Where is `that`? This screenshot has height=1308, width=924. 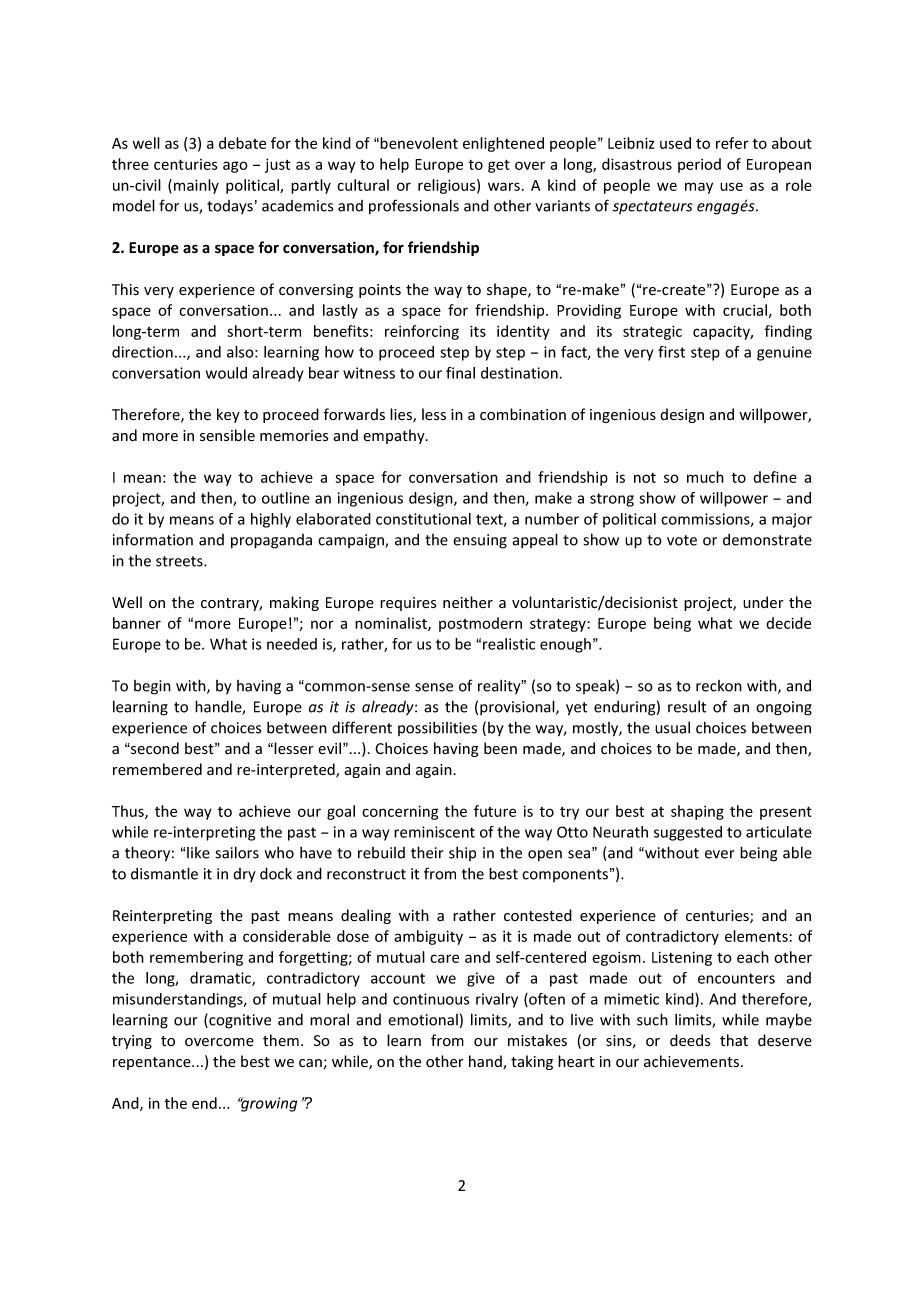 that is located at coordinates (734, 1040).
